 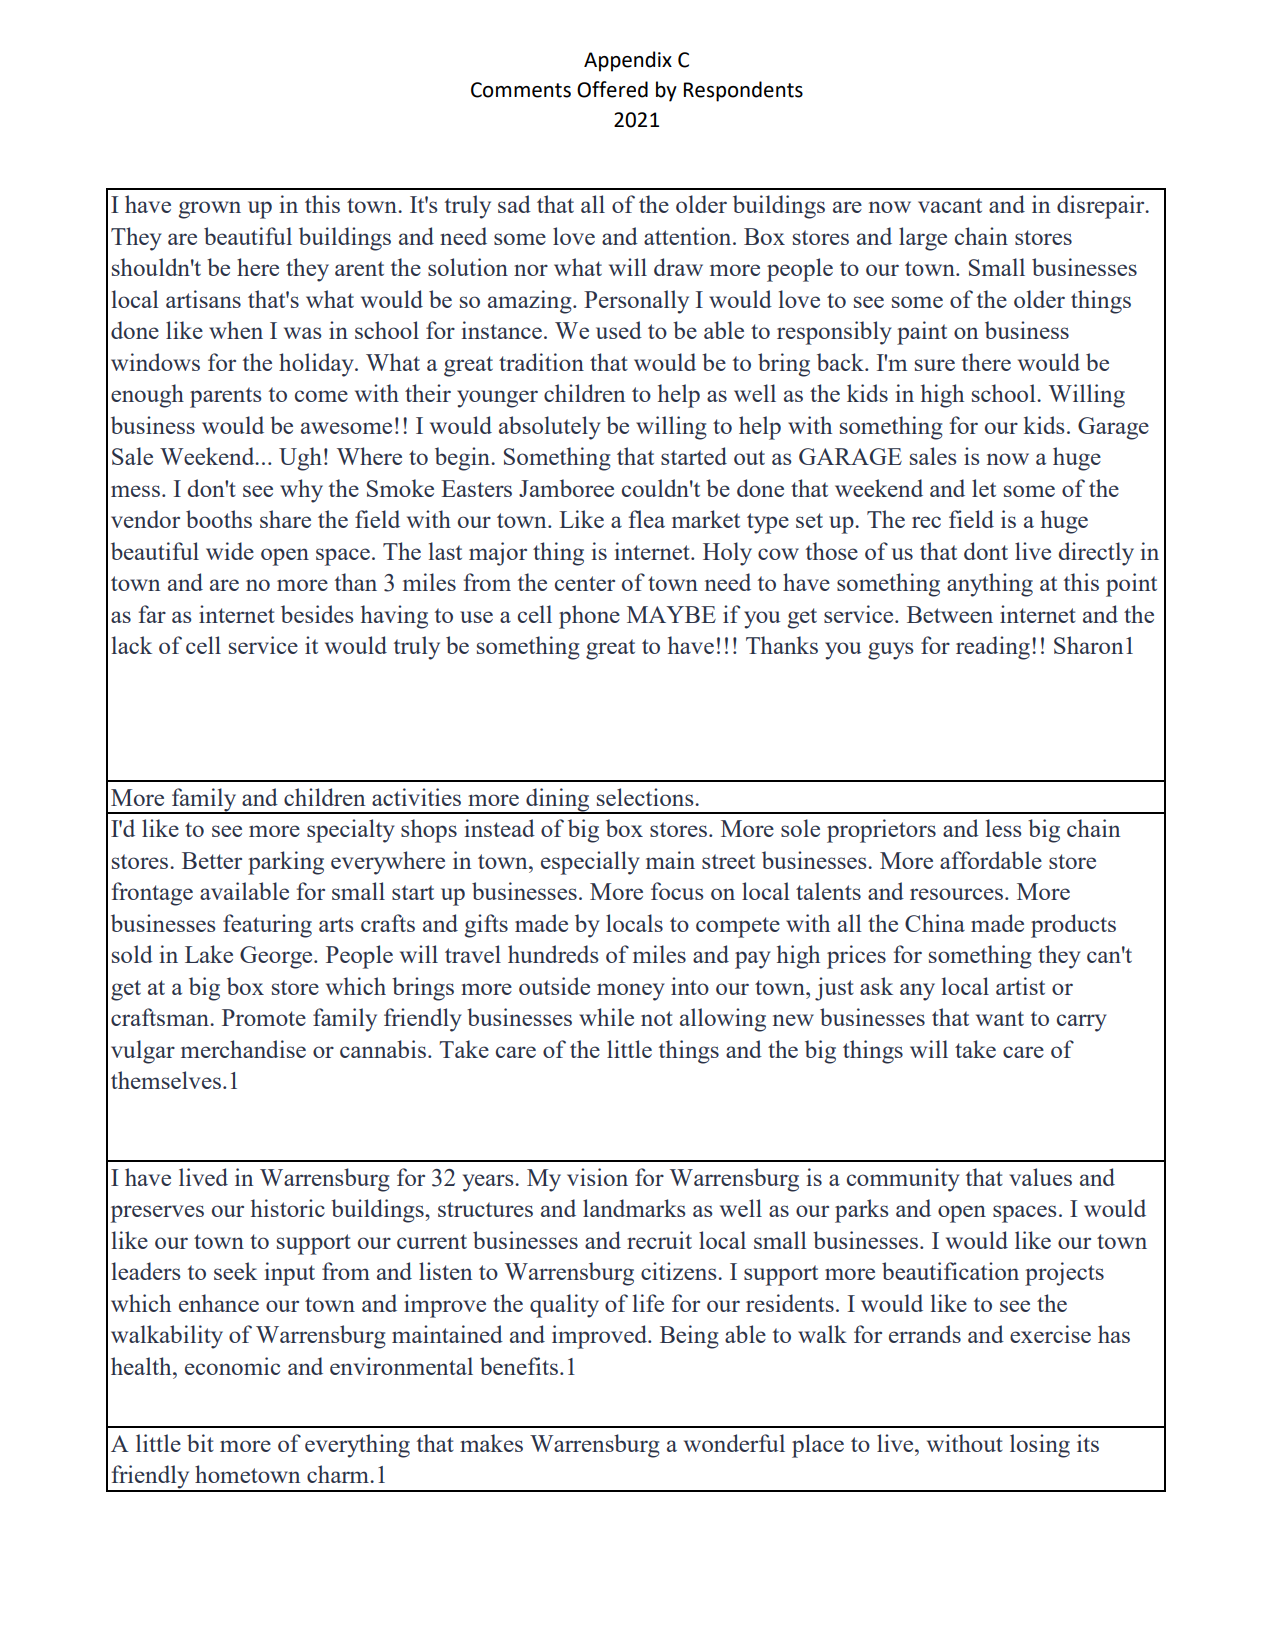 I want to click on selections, so click(x=646, y=797).
